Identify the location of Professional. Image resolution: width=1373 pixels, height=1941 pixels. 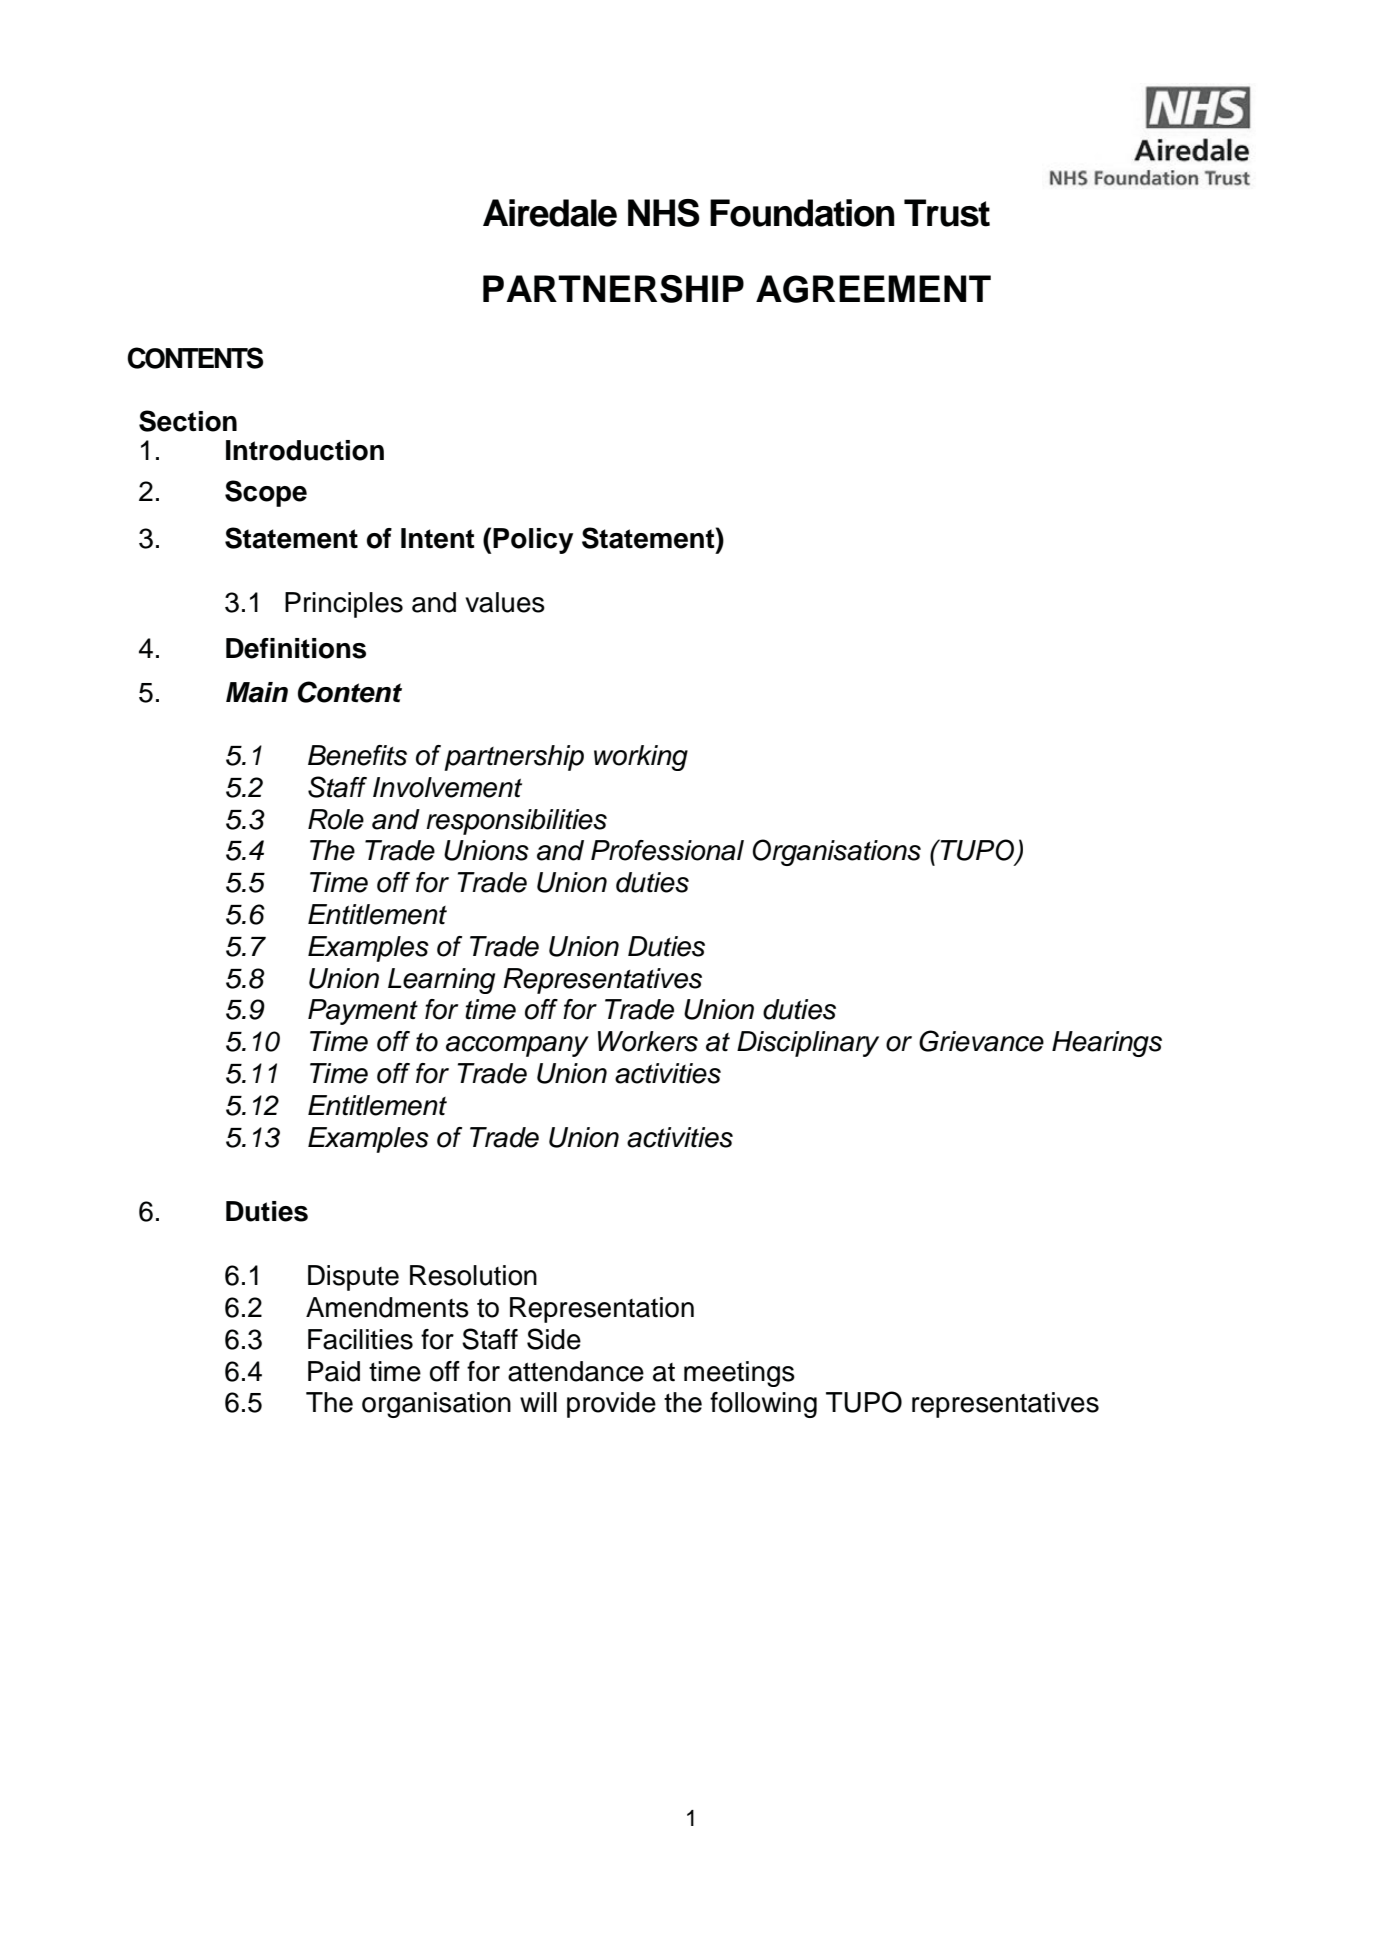
(667, 850).
